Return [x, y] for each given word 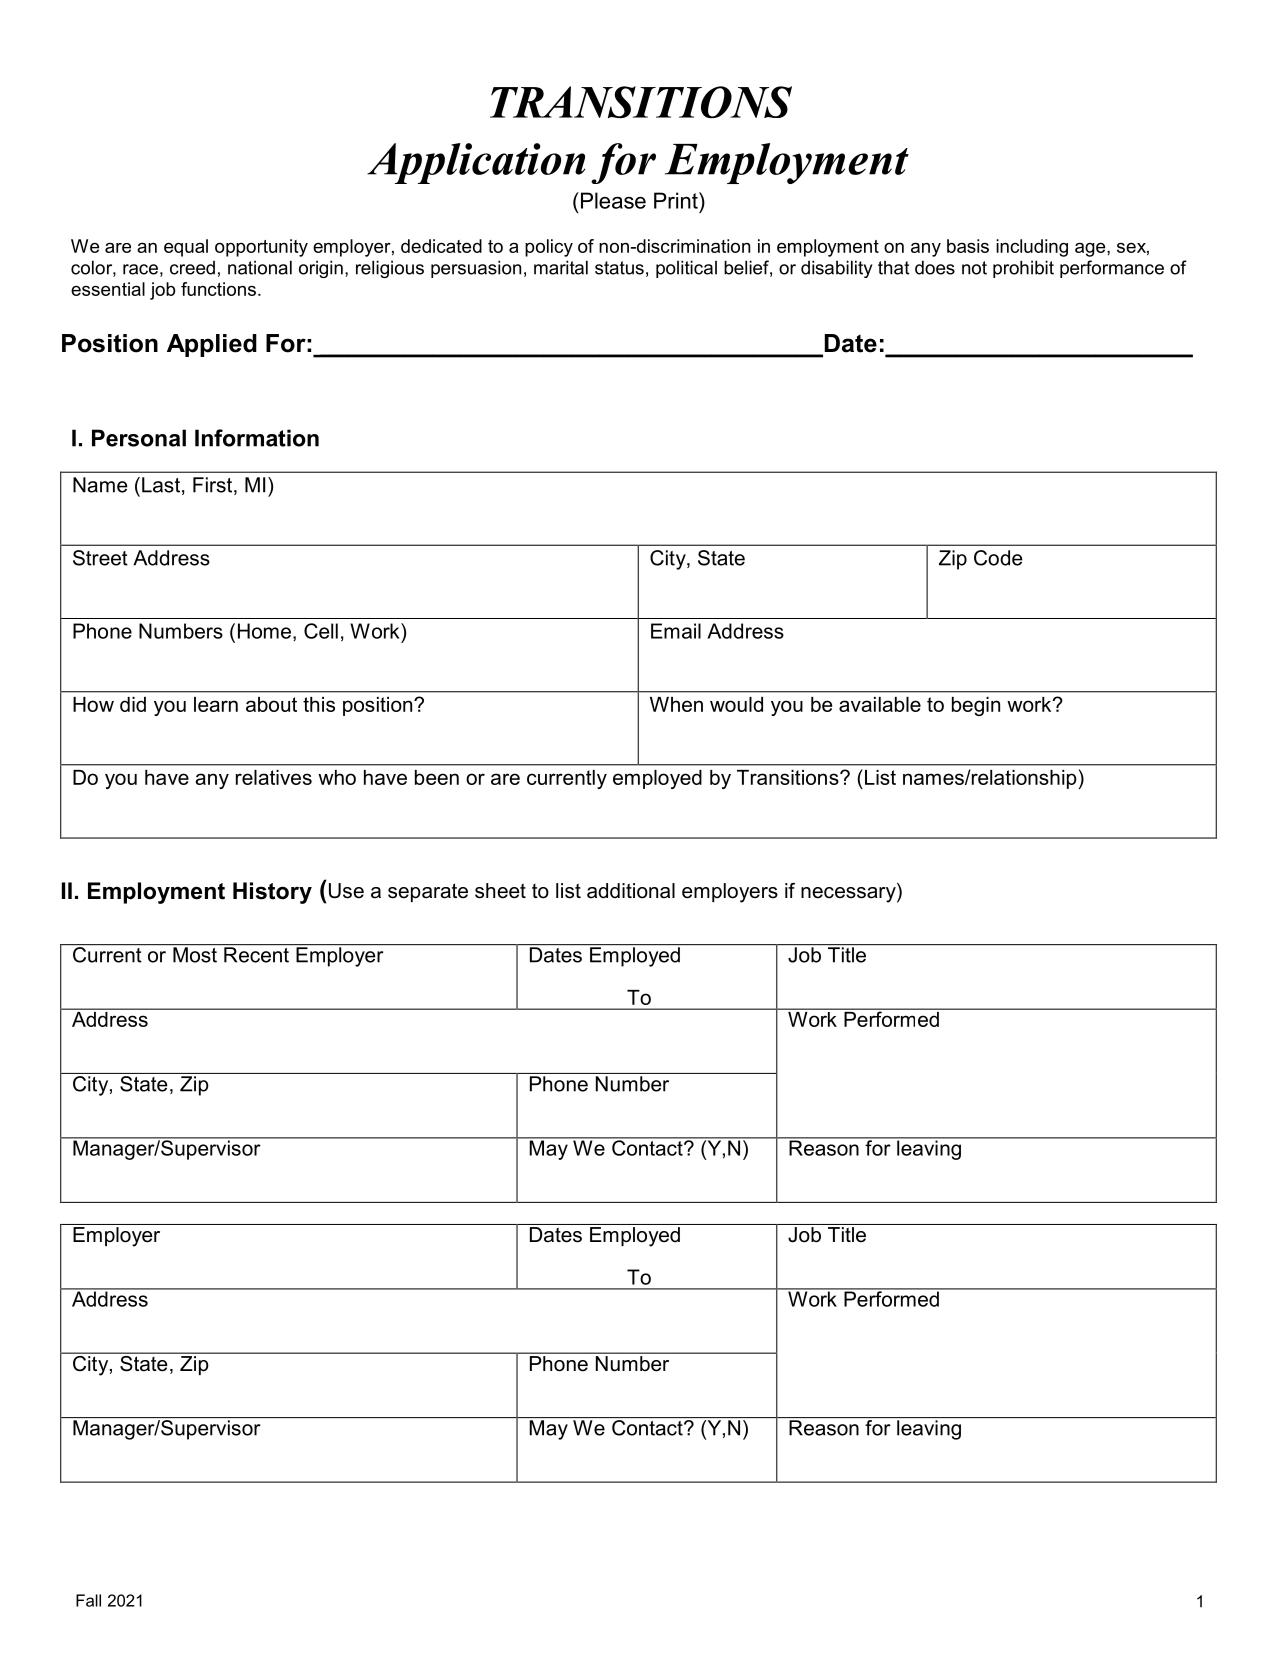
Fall [88, 1600]
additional [631, 891]
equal [186, 248]
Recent [256, 955]
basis [968, 246]
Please [613, 200]
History [272, 893]
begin [976, 706]
